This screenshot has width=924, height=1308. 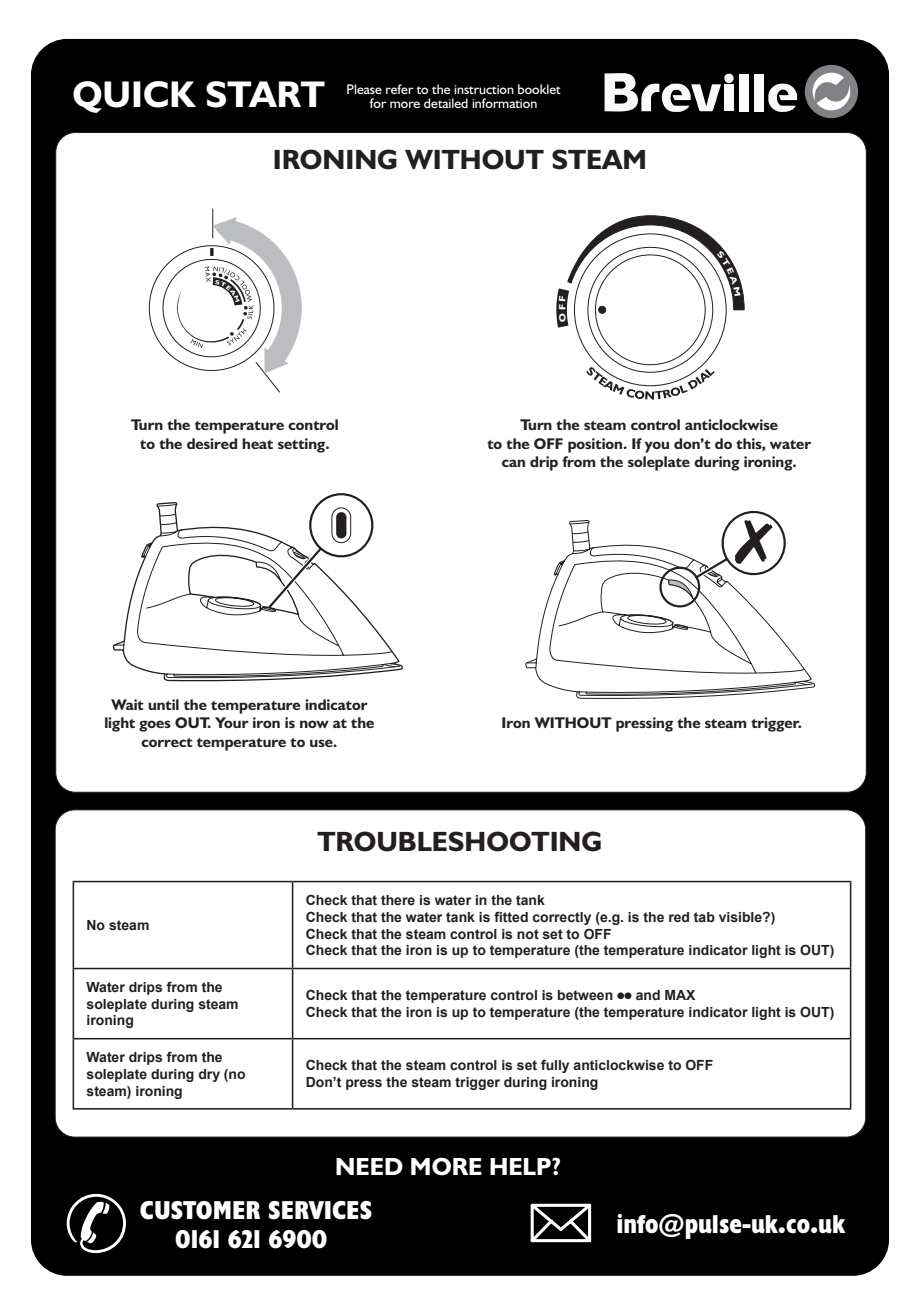 I want to click on until, so click(x=163, y=704).
